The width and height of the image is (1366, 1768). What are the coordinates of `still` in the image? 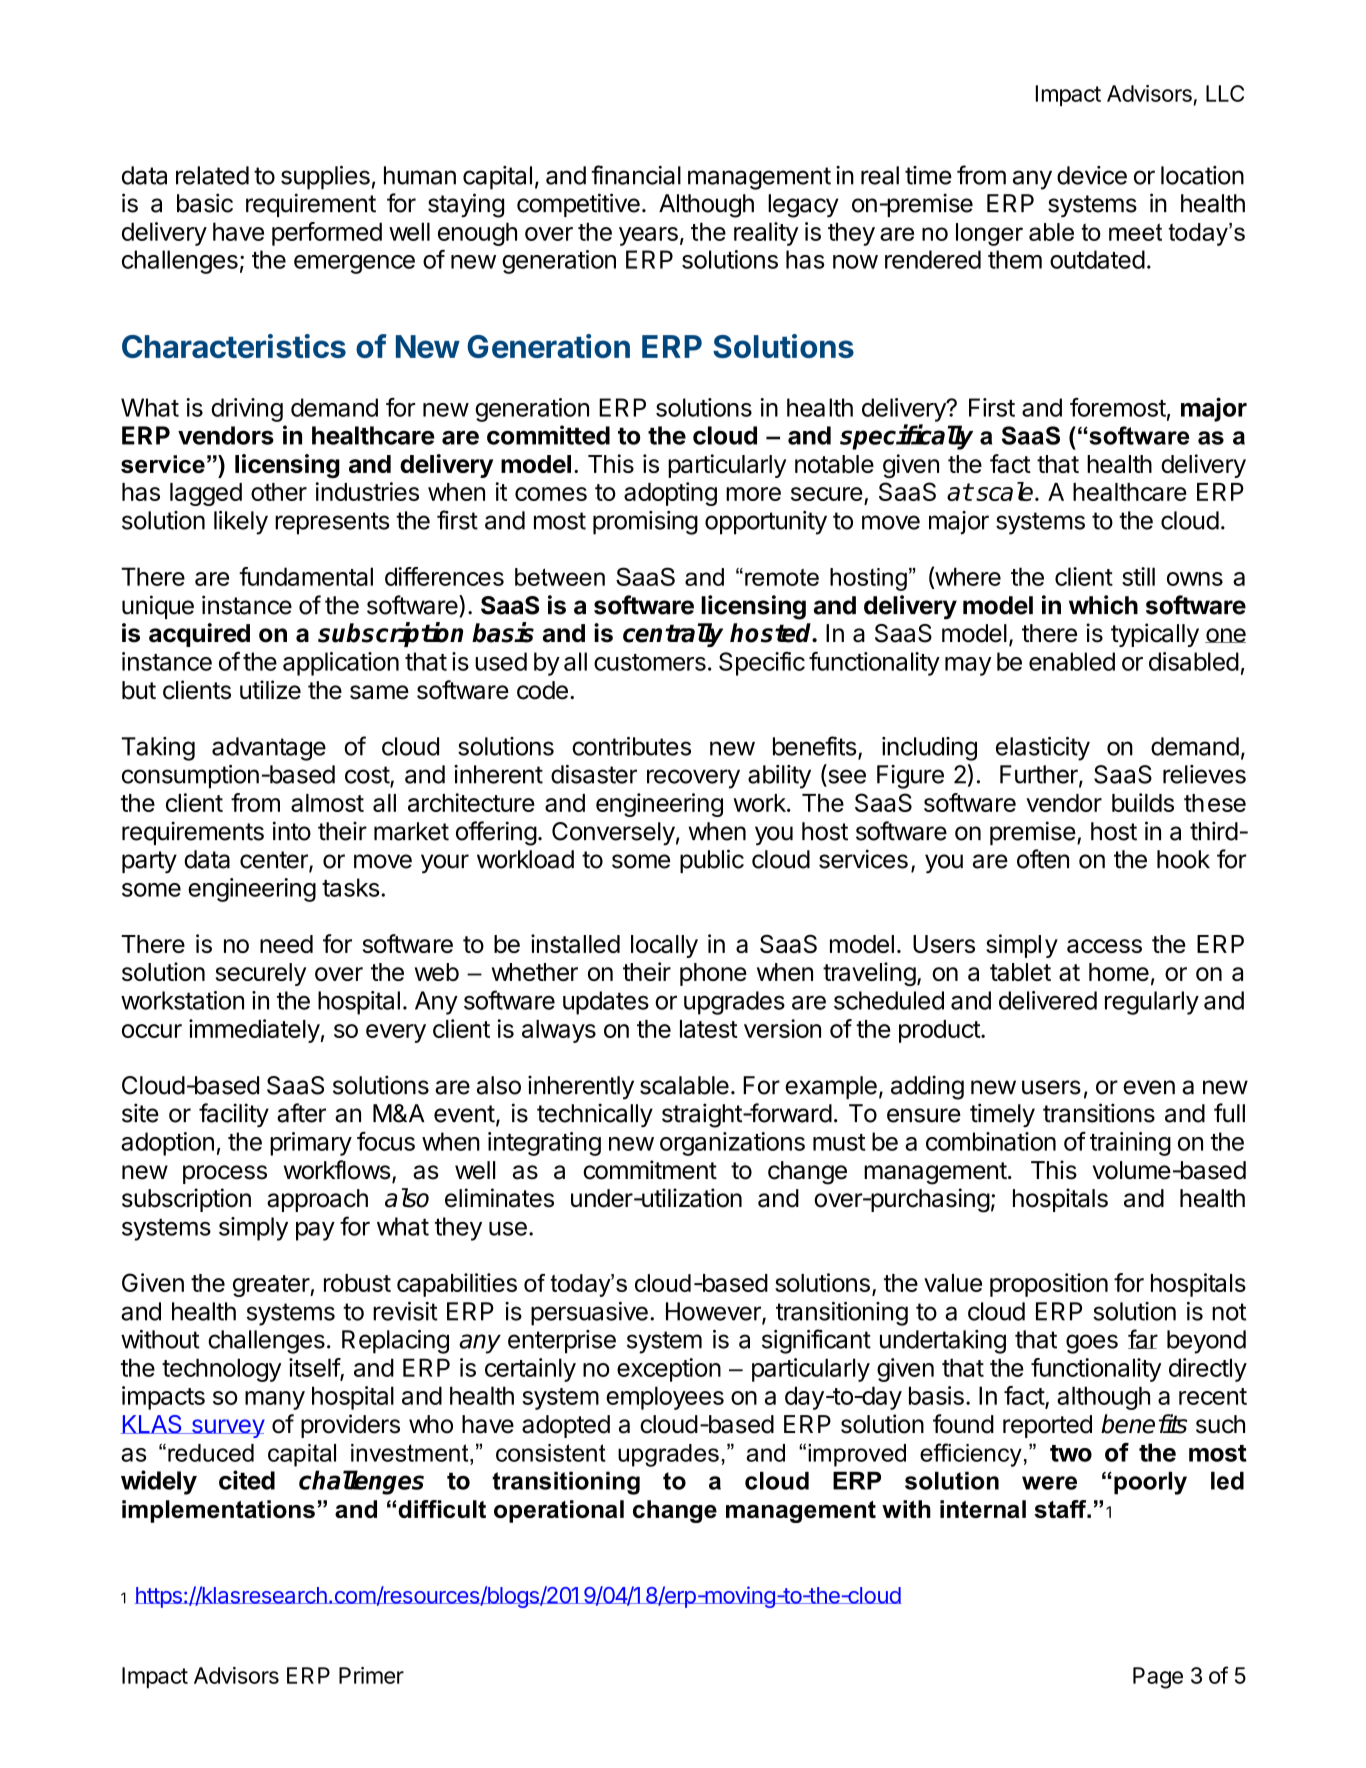 It's located at (1138, 576).
